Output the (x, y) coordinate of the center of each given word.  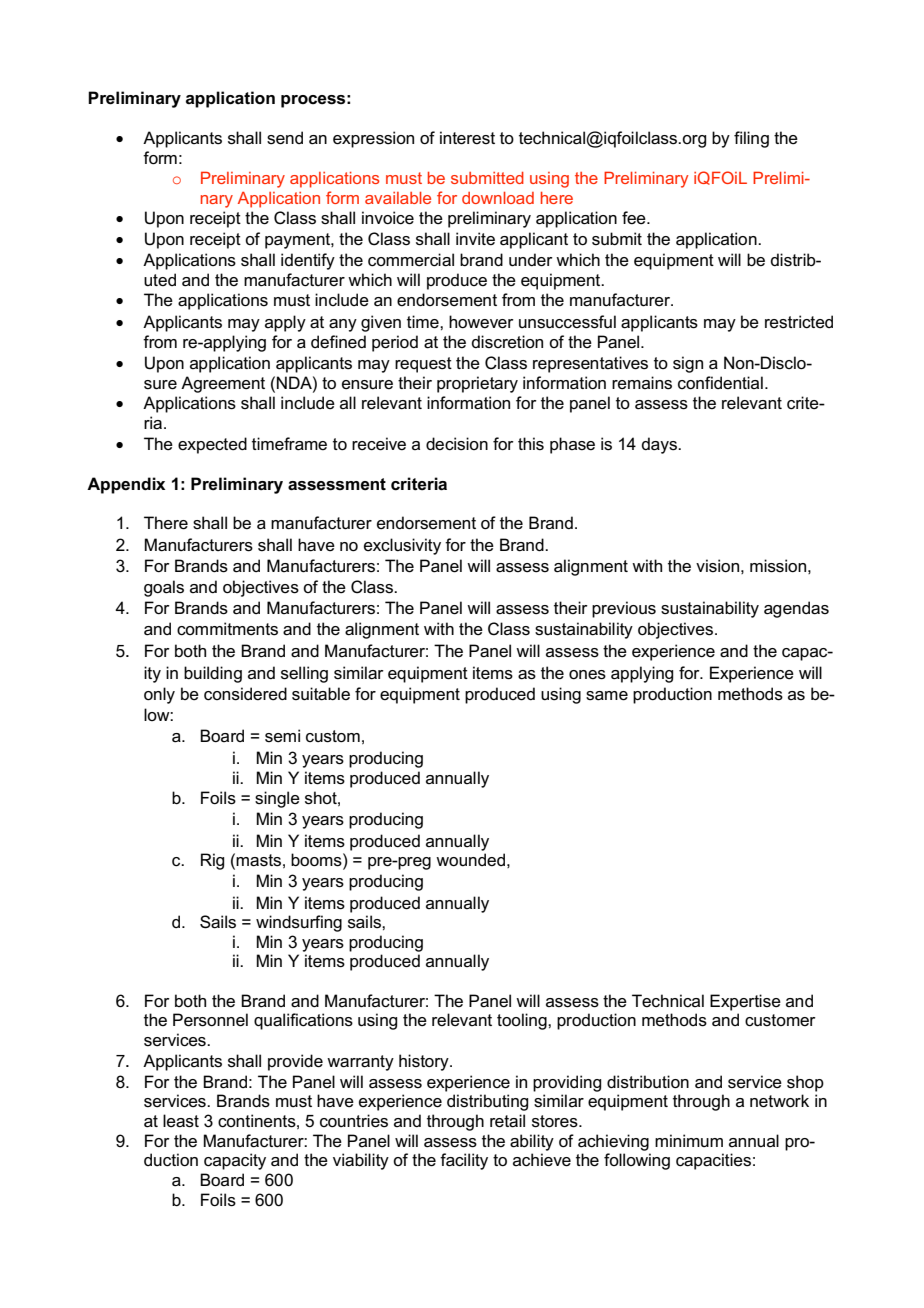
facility (464, 1161)
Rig (212, 861)
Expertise (745, 1002)
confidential (720, 383)
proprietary (477, 384)
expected (212, 445)
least (181, 1121)
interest (467, 138)
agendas (796, 609)
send (285, 138)
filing (751, 139)
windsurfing (299, 923)
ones (587, 675)
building (213, 674)
